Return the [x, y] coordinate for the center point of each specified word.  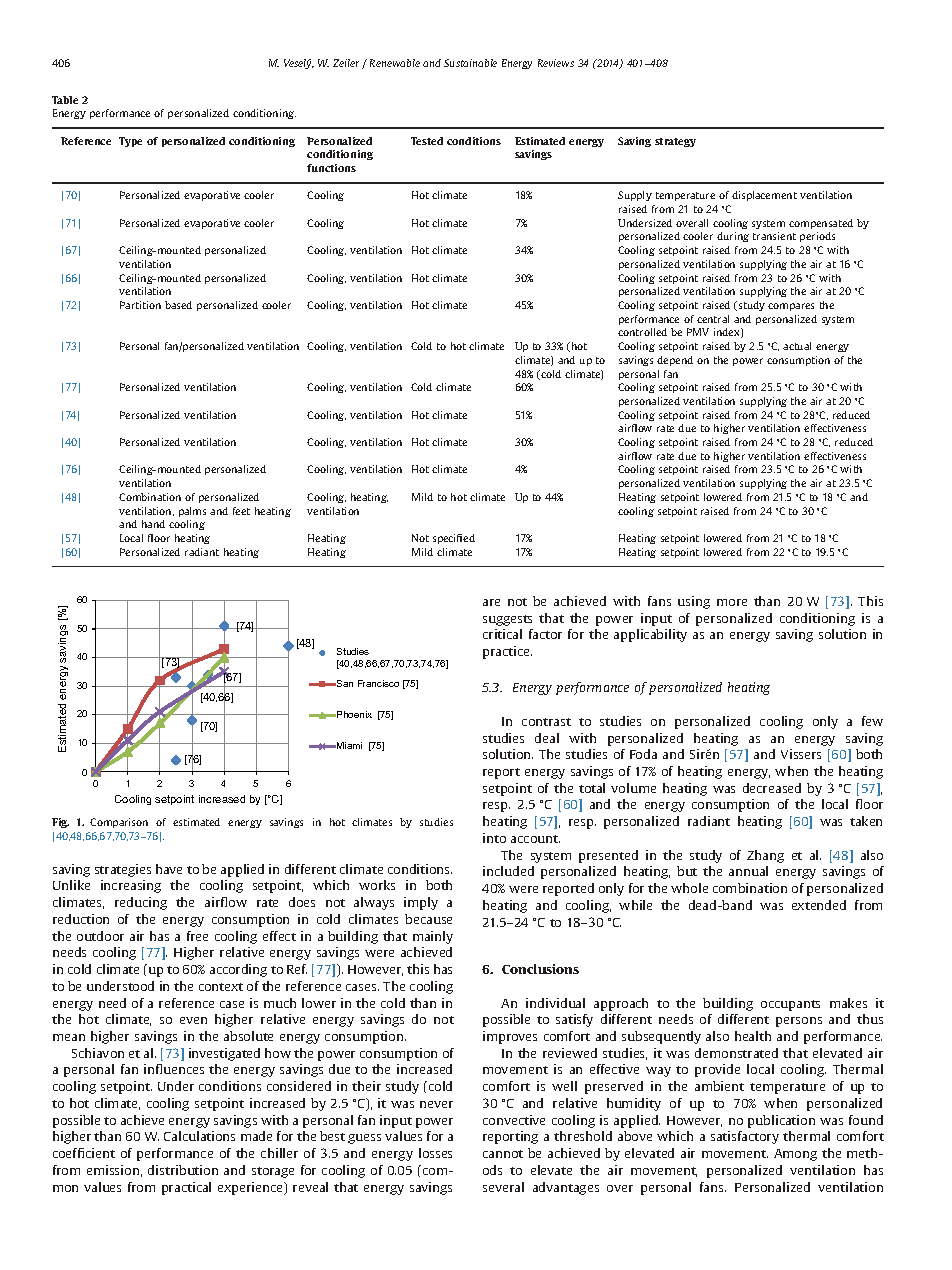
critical [502, 634]
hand [153, 524]
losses [435, 1153]
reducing [141, 903]
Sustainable [470, 63]
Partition [140, 305]
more [732, 602]
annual [748, 871]
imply [421, 903]
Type [130, 142]
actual [797, 346]
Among [795, 1155]
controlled [642, 332]
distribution [183, 1170]
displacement [764, 196]
